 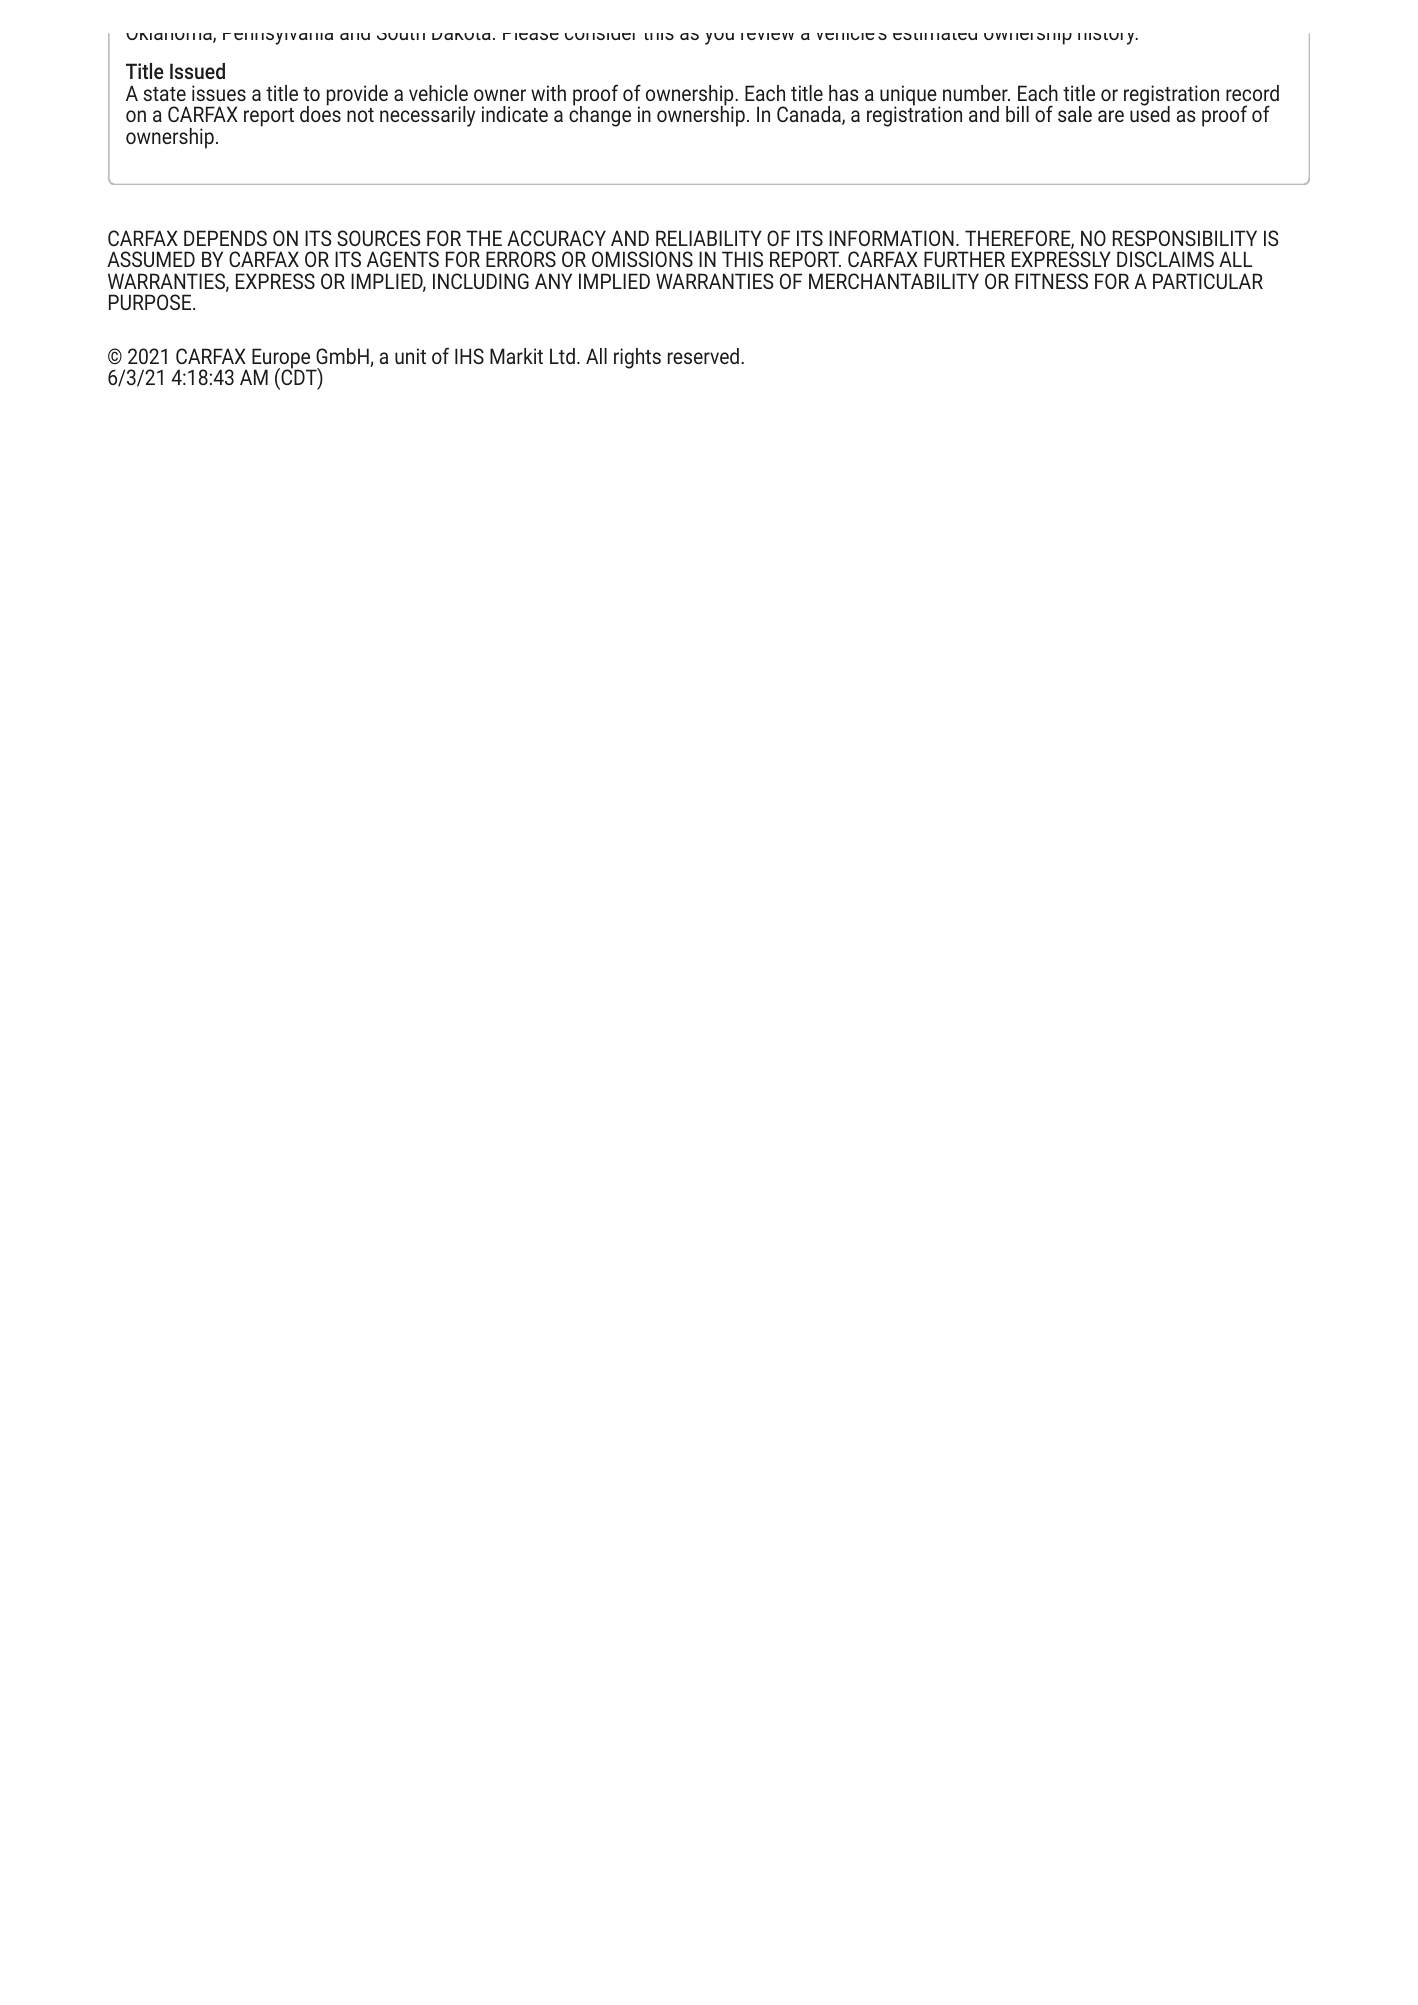 What do you see at coordinates (282, 359) in the screenshot?
I see `Europe` at bounding box center [282, 359].
